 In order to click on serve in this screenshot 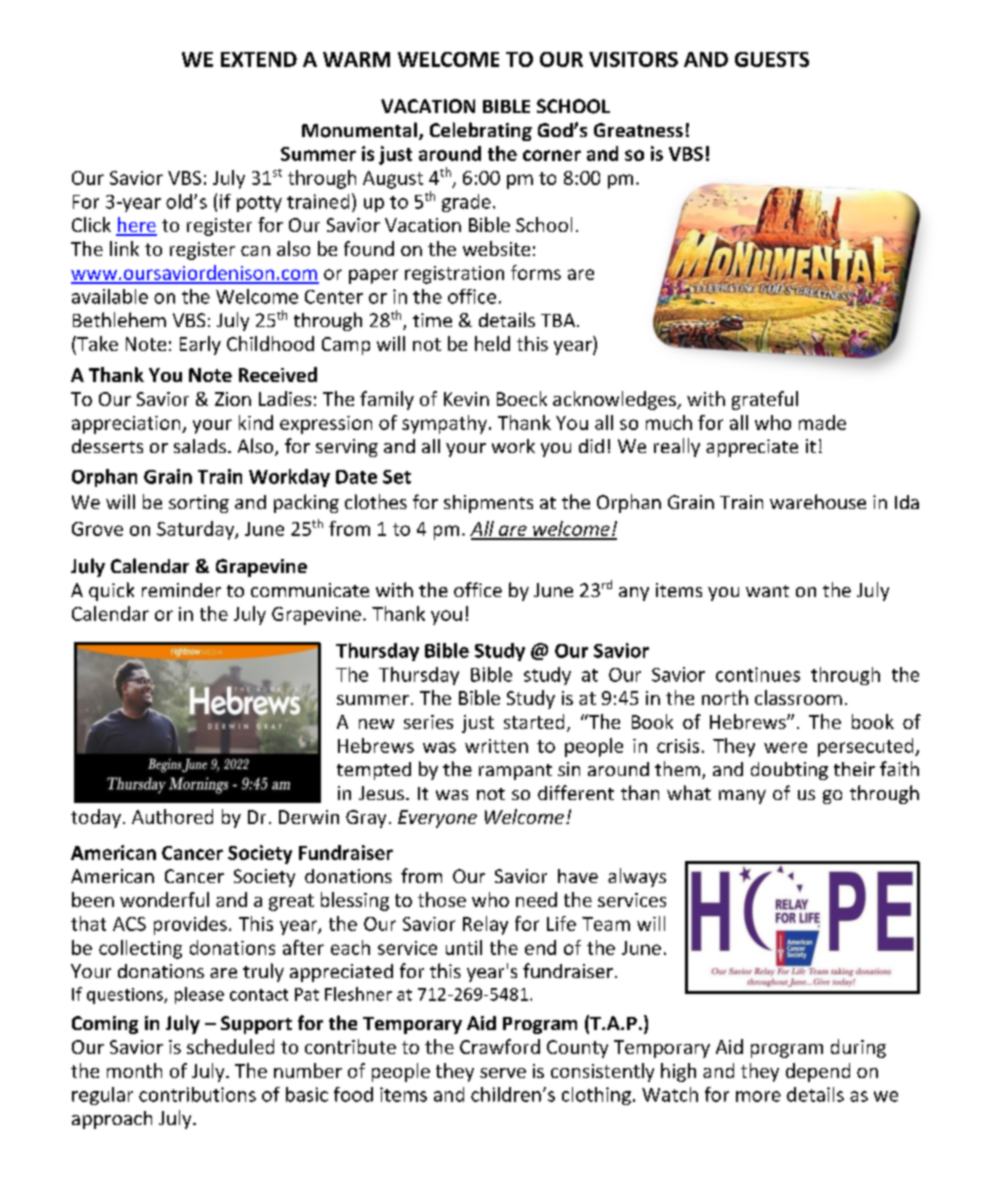, I will do `click(503, 1073)`.
